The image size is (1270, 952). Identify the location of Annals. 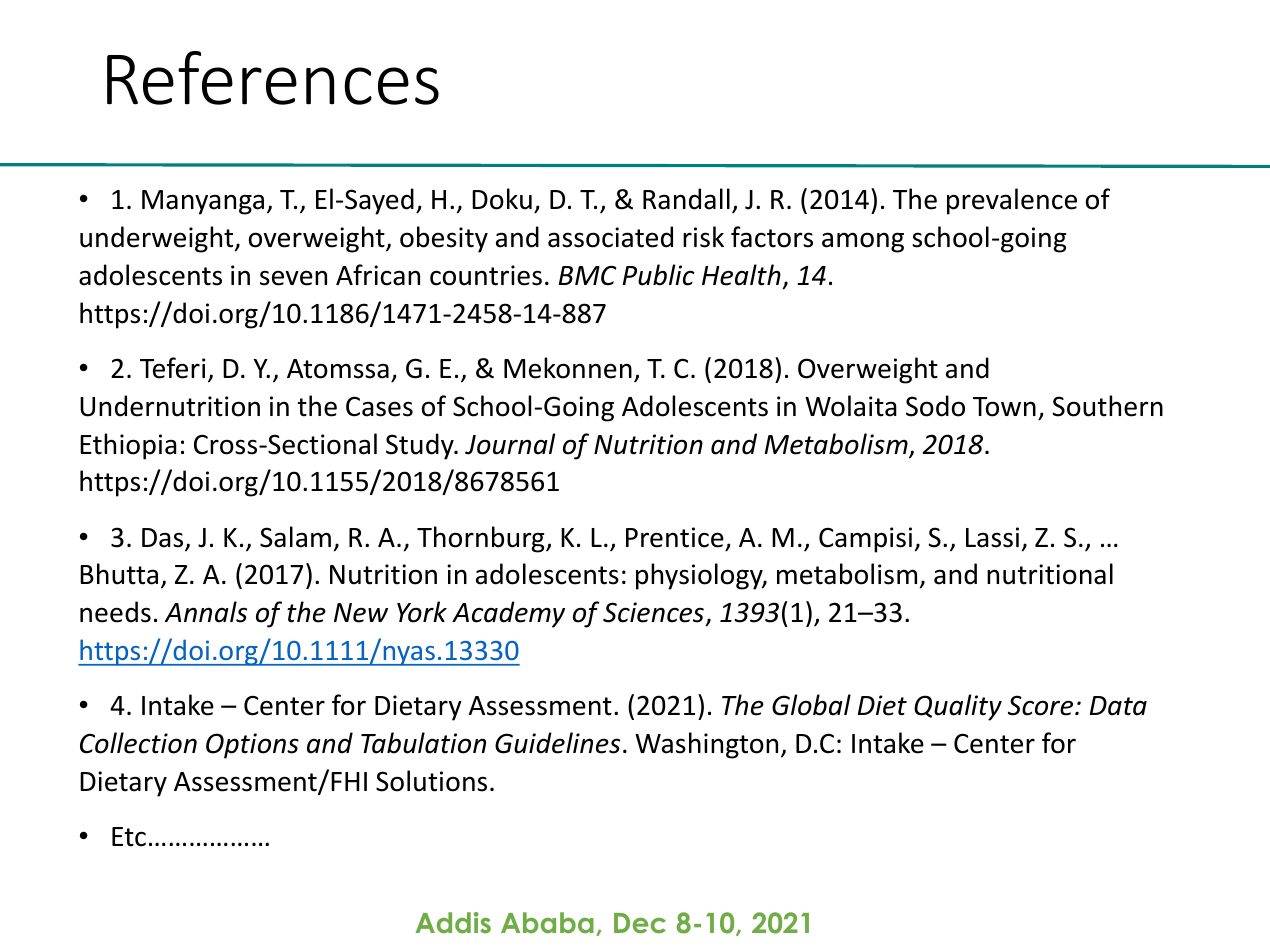
(206, 612).
